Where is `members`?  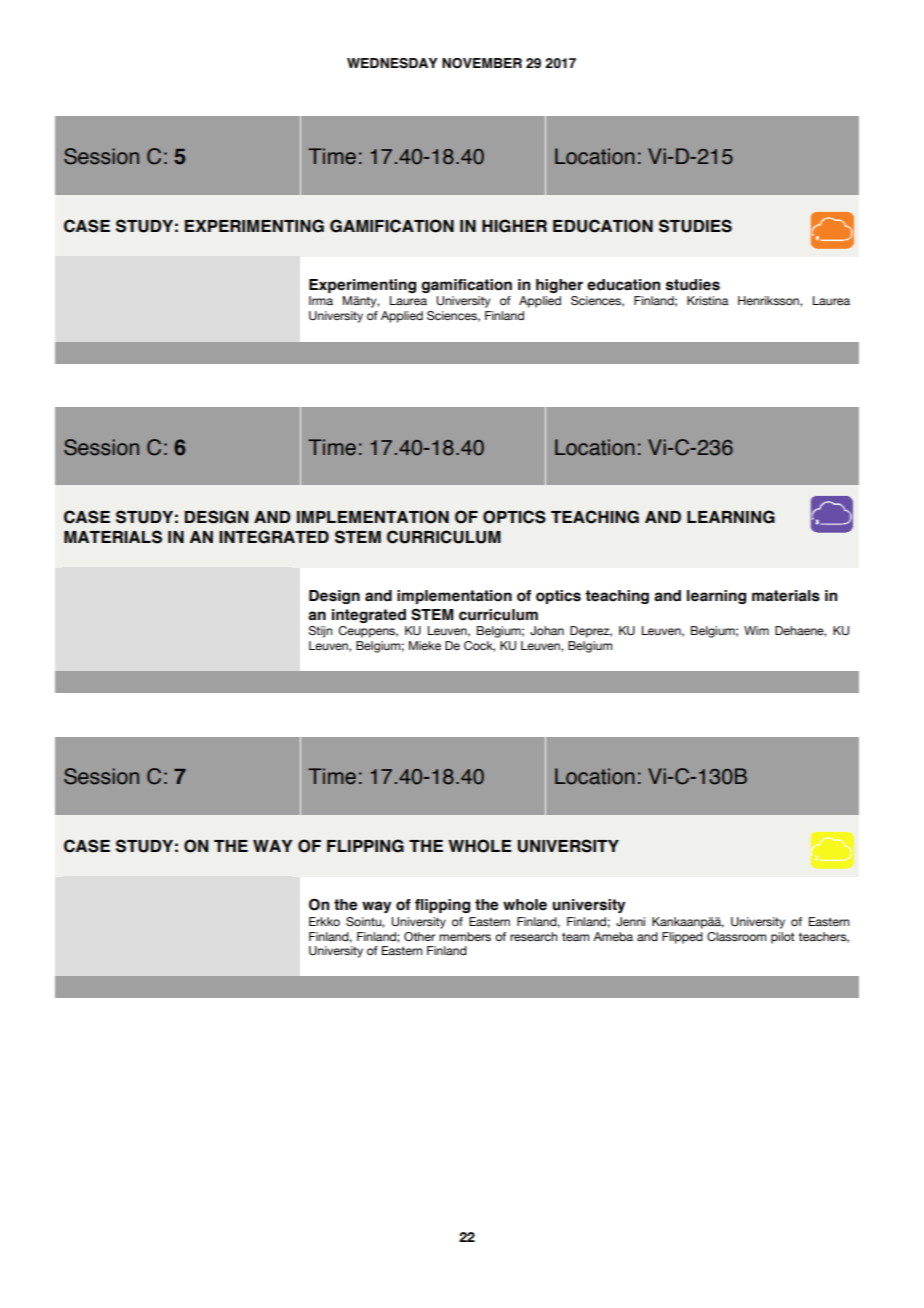 members is located at coordinates (465, 936).
